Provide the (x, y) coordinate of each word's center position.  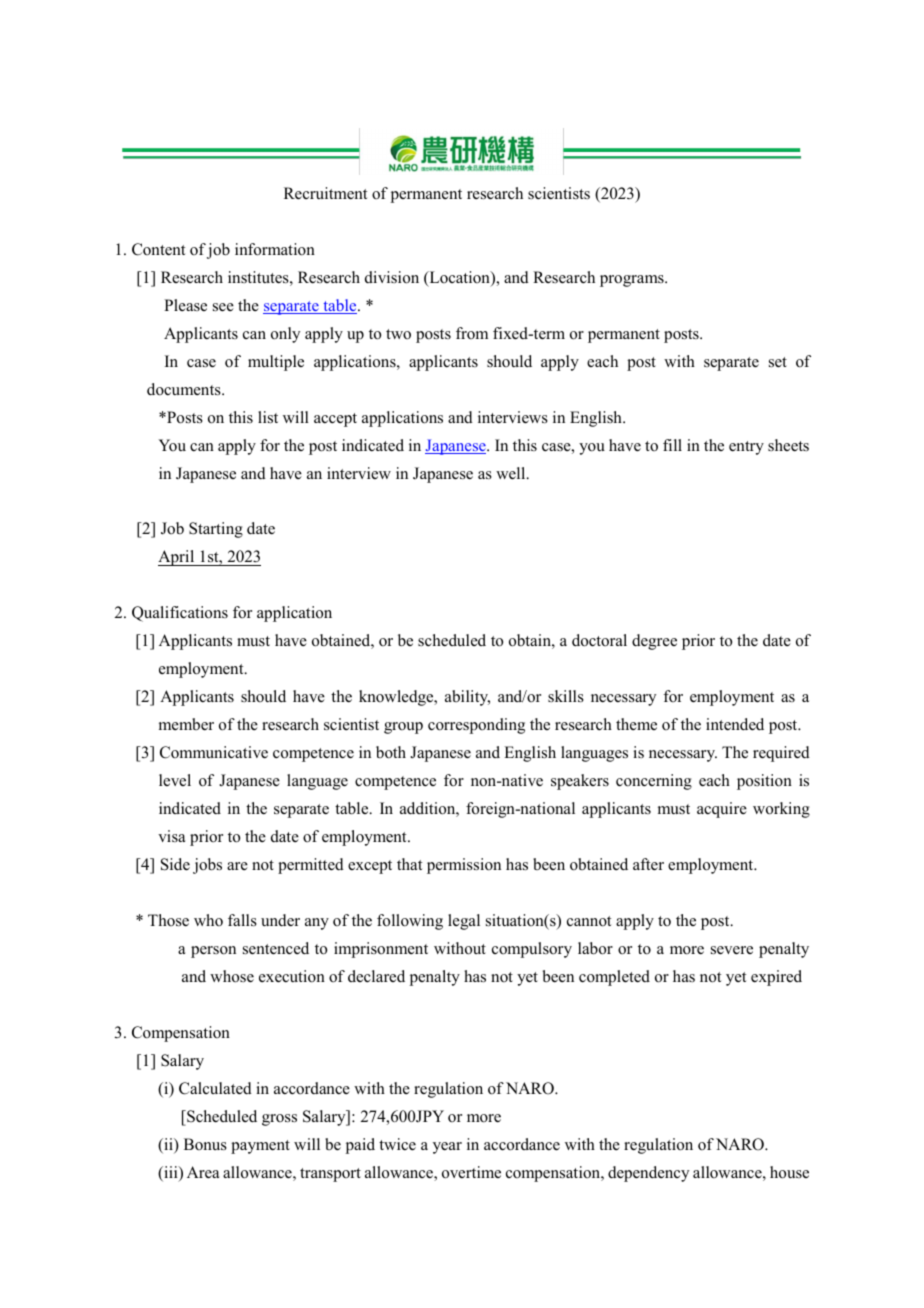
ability (467, 698)
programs (633, 281)
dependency (648, 1174)
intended (735, 724)
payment (260, 1147)
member (186, 724)
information (275, 249)
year (447, 1148)
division (392, 277)
